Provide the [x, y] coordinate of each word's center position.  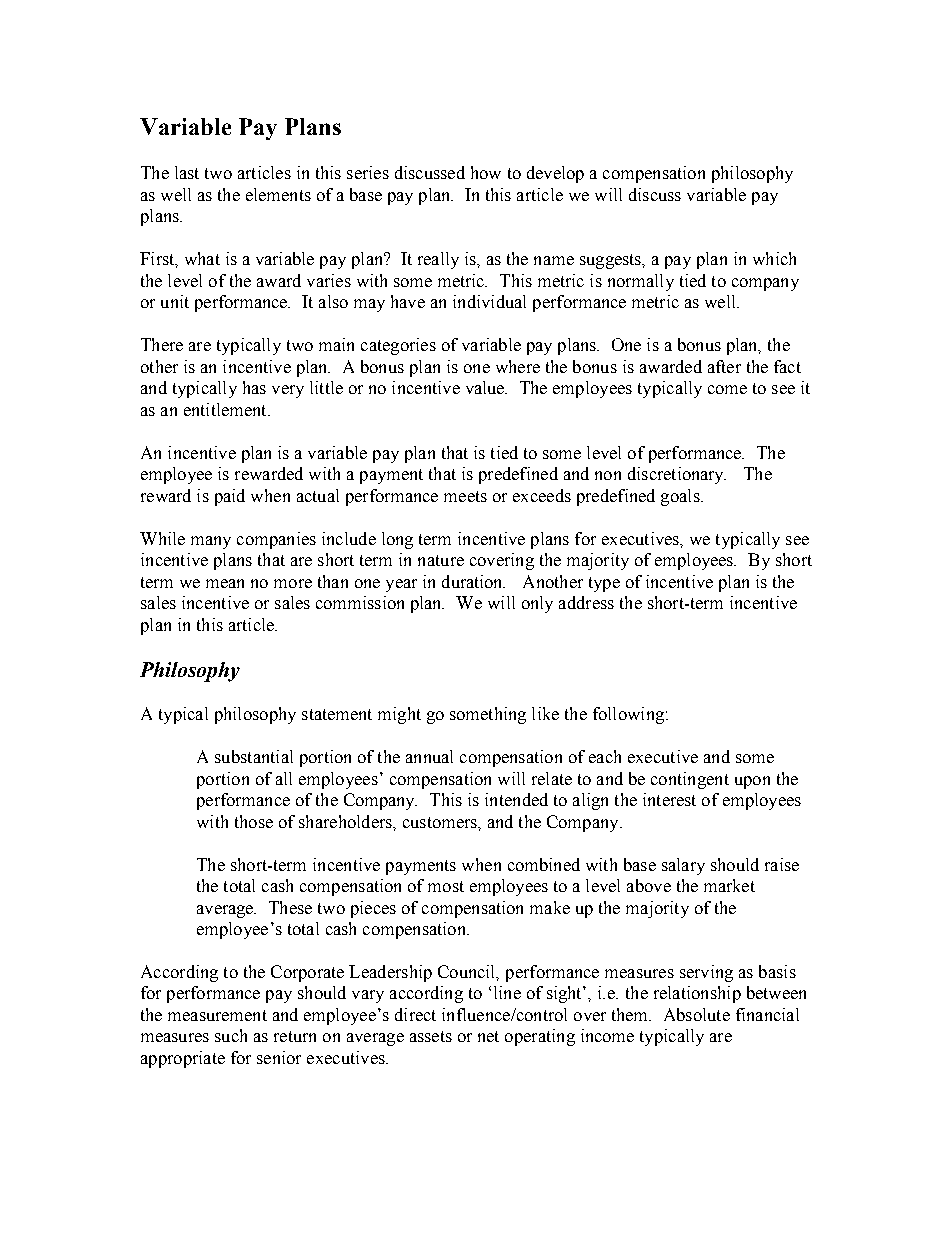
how [486, 172]
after [724, 366]
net [488, 1036]
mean [225, 583]
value [486, 387]
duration [473, 581]
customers [441, 822]
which [774, 258]
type [604, 584]
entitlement [226, 409]
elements [278, 194]
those [254, 821]
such [231, 1035]
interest [669, 799]
